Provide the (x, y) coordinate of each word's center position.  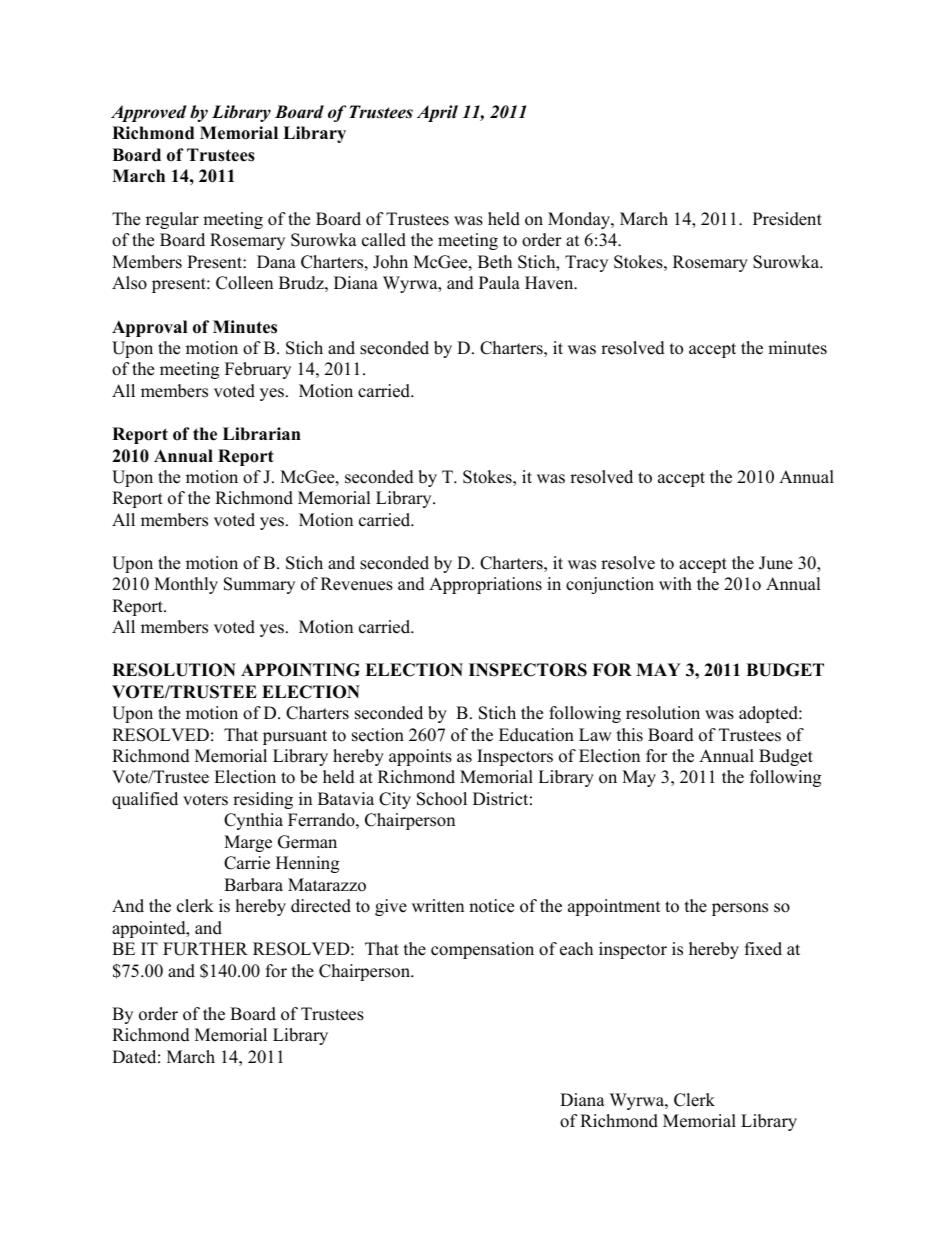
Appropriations (485, 585)
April (437, 113)
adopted (769, 714)
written (438, 906)
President (787, 219)
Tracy (586, 263)
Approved (149, 113)
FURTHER (205, 949)
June (776, 563)
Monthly (186, 585)
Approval (149, 328)
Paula (499, 283)
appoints (420, 757)
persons (740, 909)
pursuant (295, 737)
